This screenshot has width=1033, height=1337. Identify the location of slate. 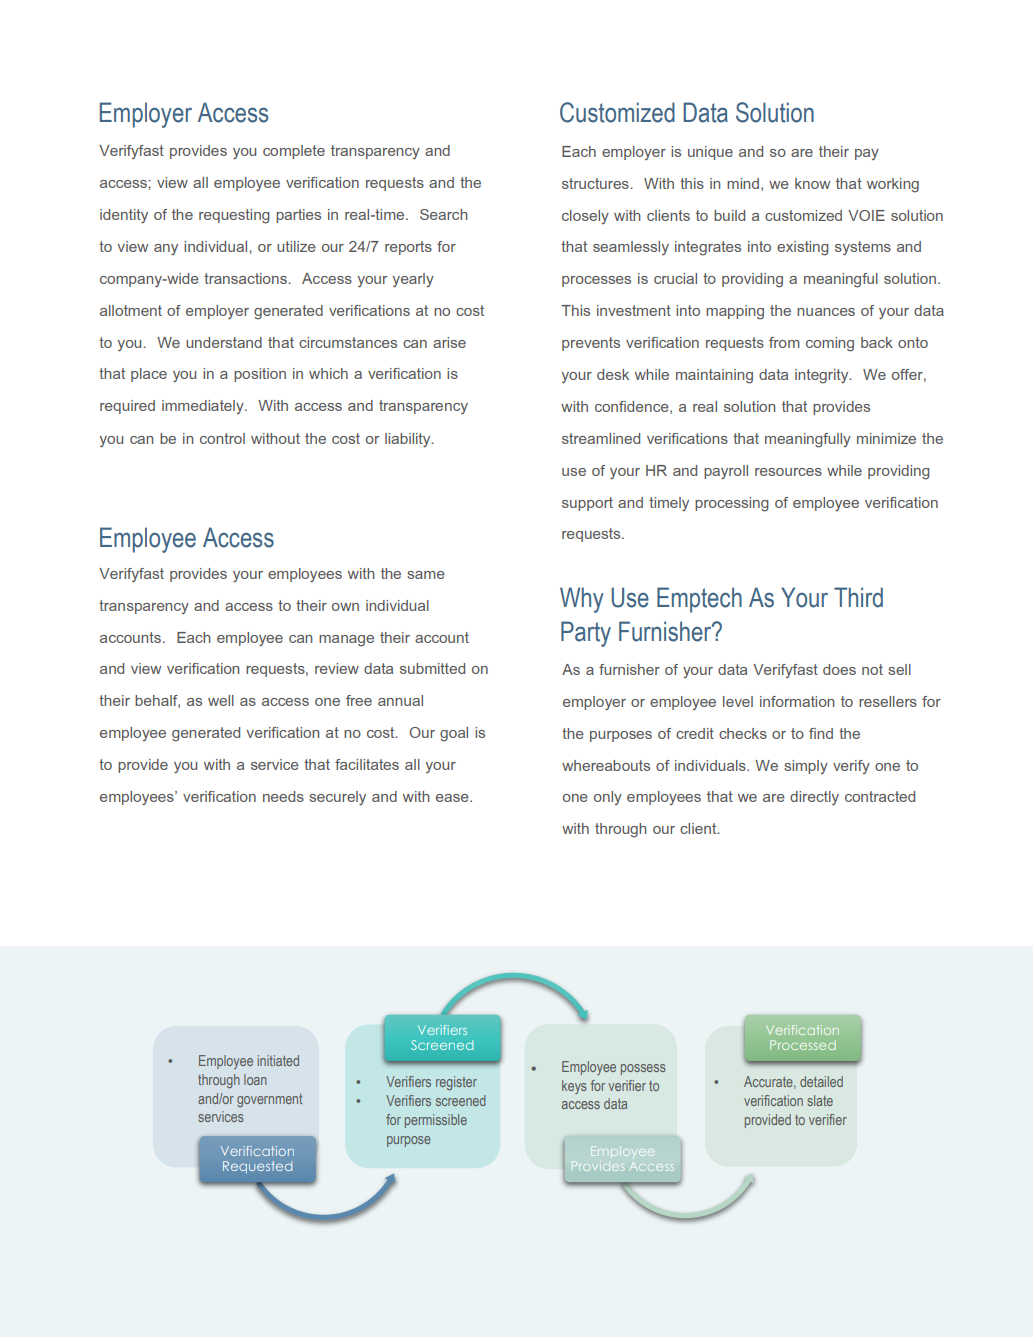
(820, 1100).
